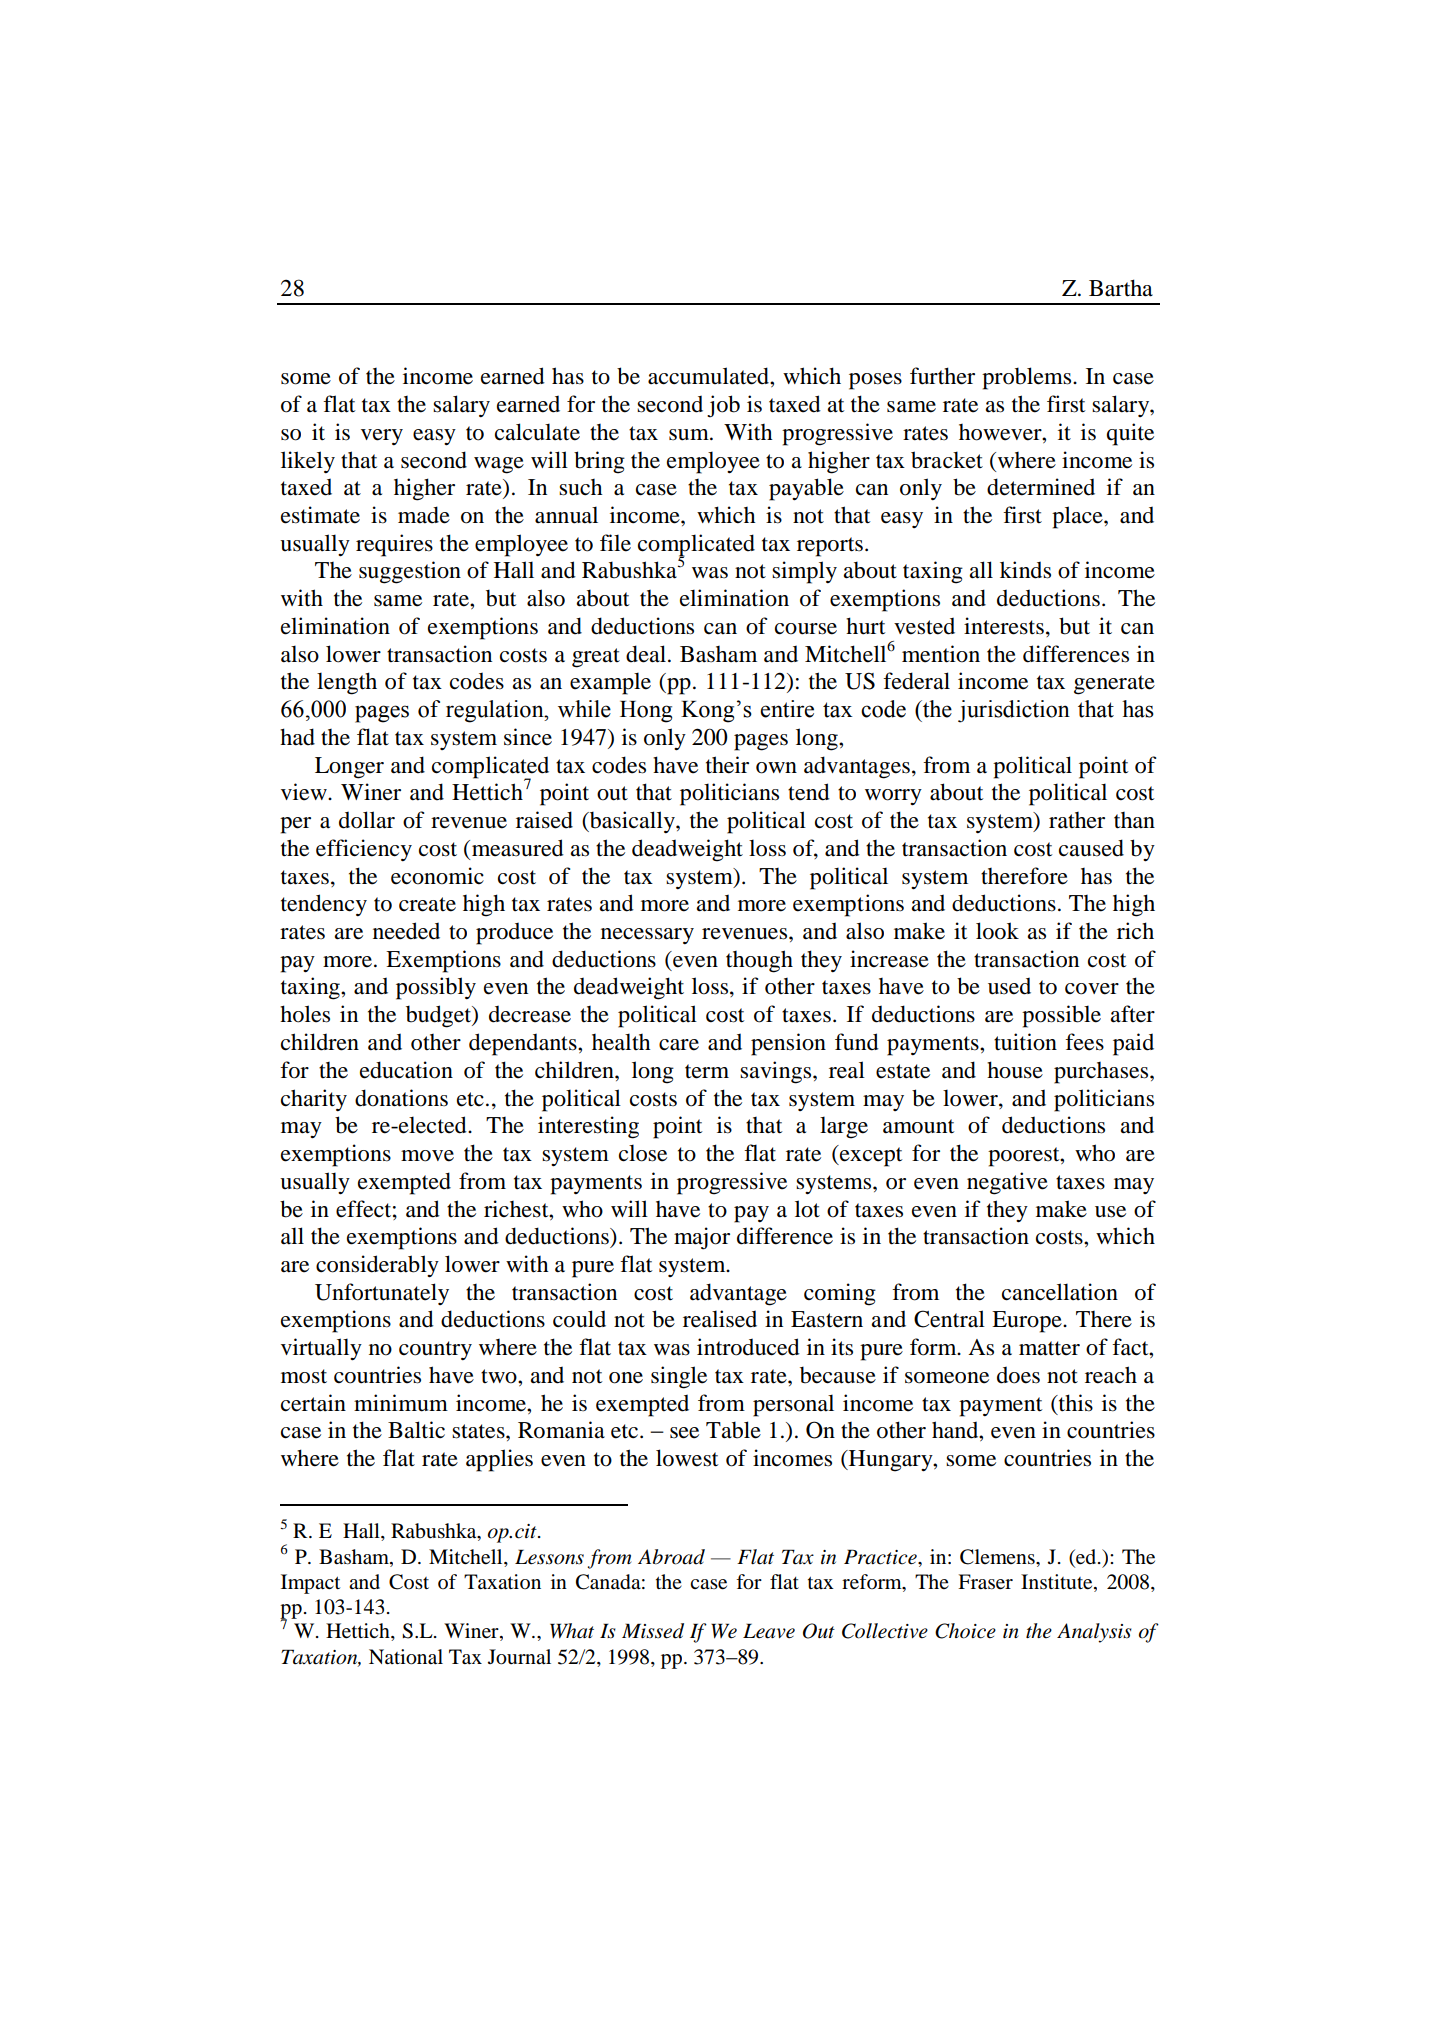  What do you see at coordinates (769, 1631) in the document?
I see `Leave` at bounding box center [769, 1631].
